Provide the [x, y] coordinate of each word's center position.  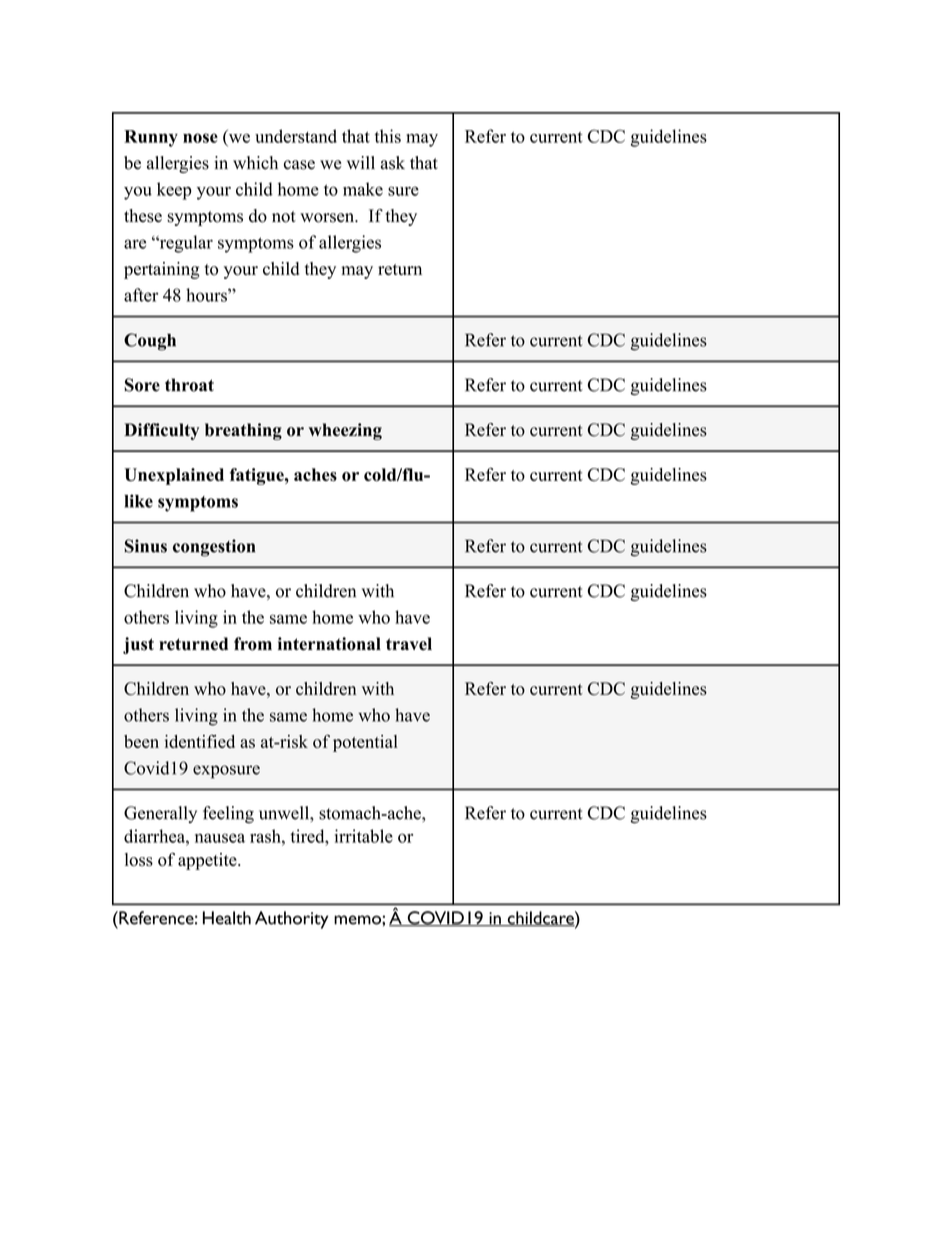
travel [409, 644]
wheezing [345, 431]
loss [139, 859]
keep [174, 191]
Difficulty [161, 431]
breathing [243, 431]
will [361, 162]
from [253, 644]
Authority [291, 920]
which [255, 163]
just [138, 645]
